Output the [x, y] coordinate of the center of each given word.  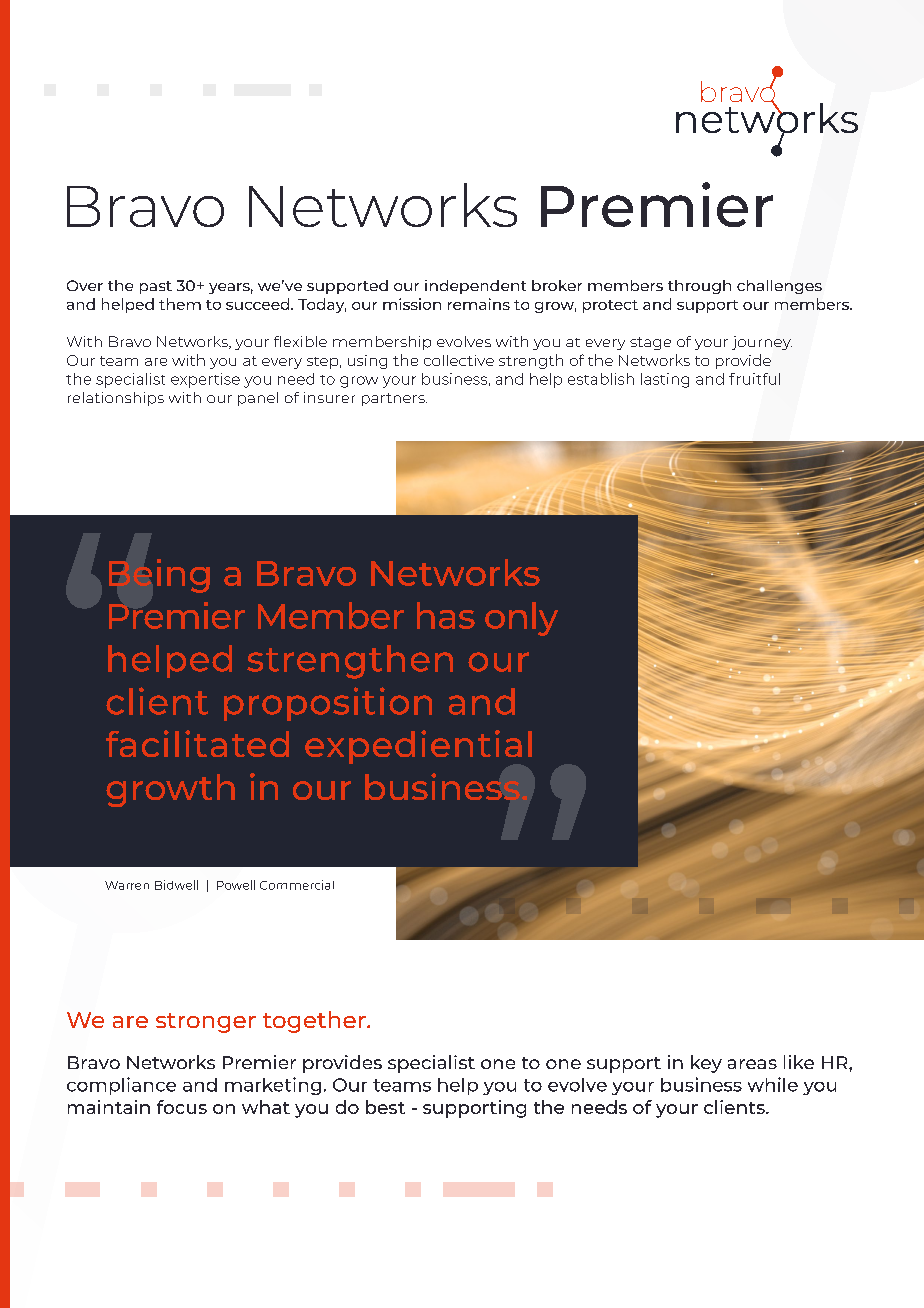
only [521, 619]
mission [412, 304]
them [180, 304]
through [699, 287]
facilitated [197, 743]
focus [182, 1107]
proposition [328, 704]
